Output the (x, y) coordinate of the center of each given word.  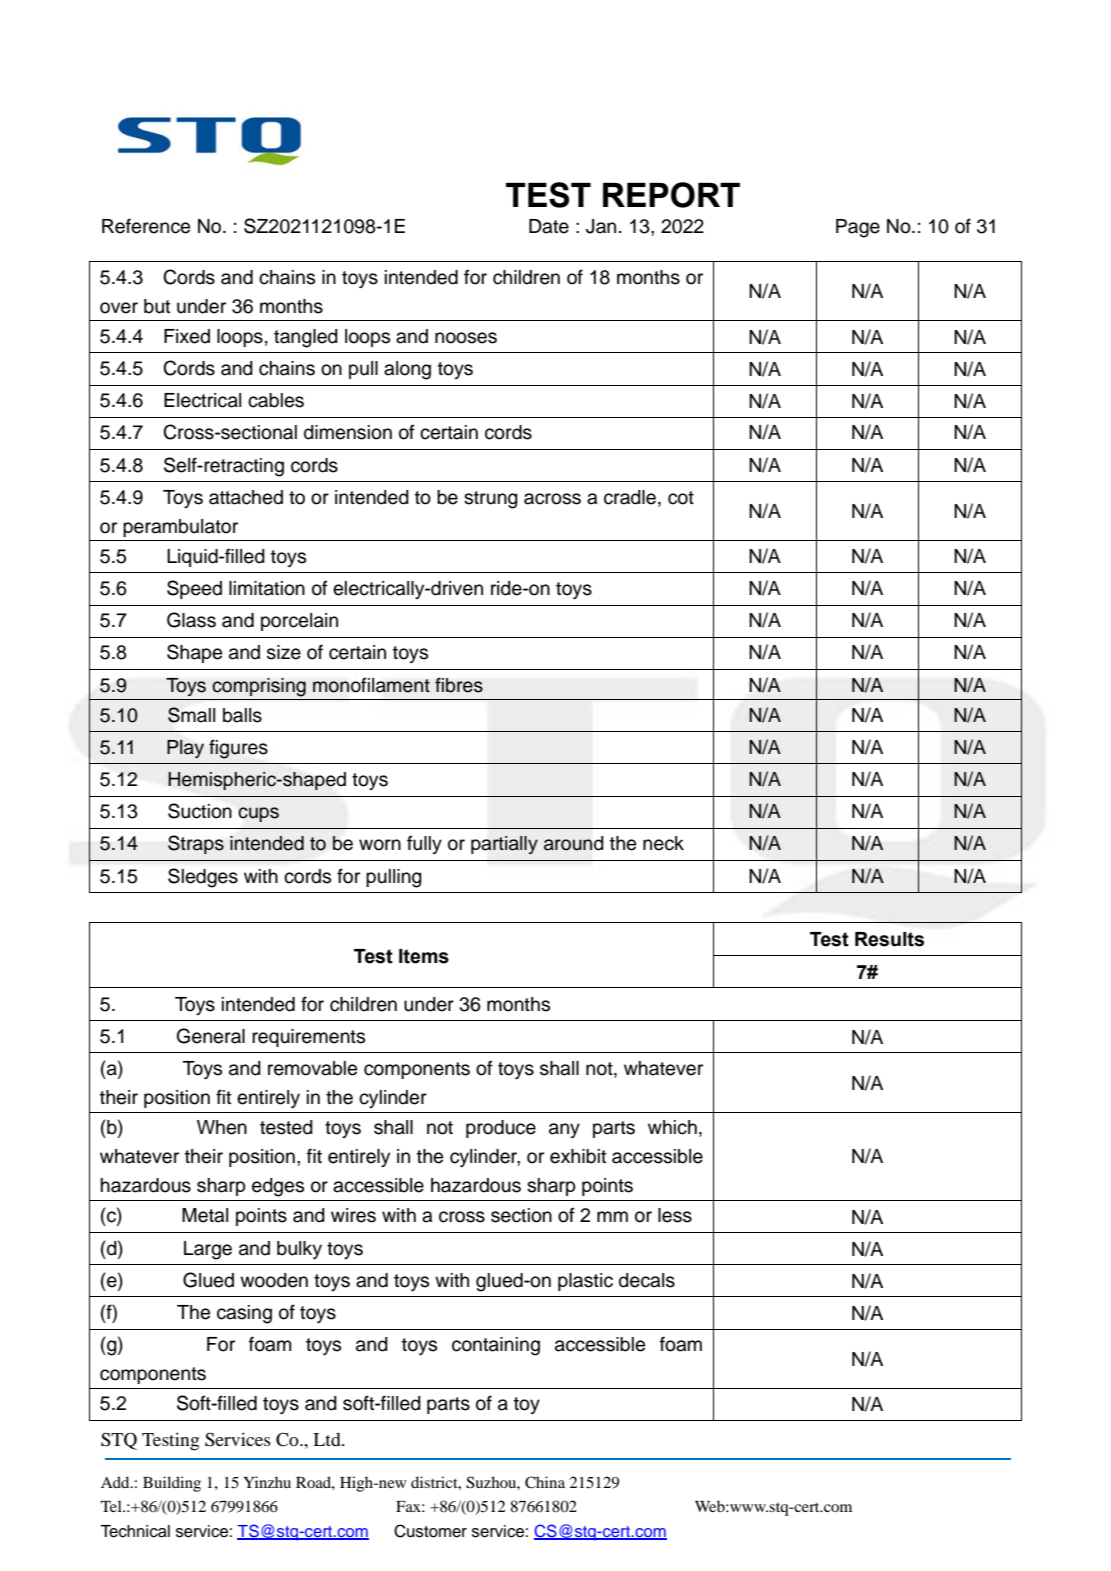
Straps (196, 844)
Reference (146, 226)
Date (549, 226)
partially (504, 845)
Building (172, 1484)
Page (858, 228)
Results (889, 939)
